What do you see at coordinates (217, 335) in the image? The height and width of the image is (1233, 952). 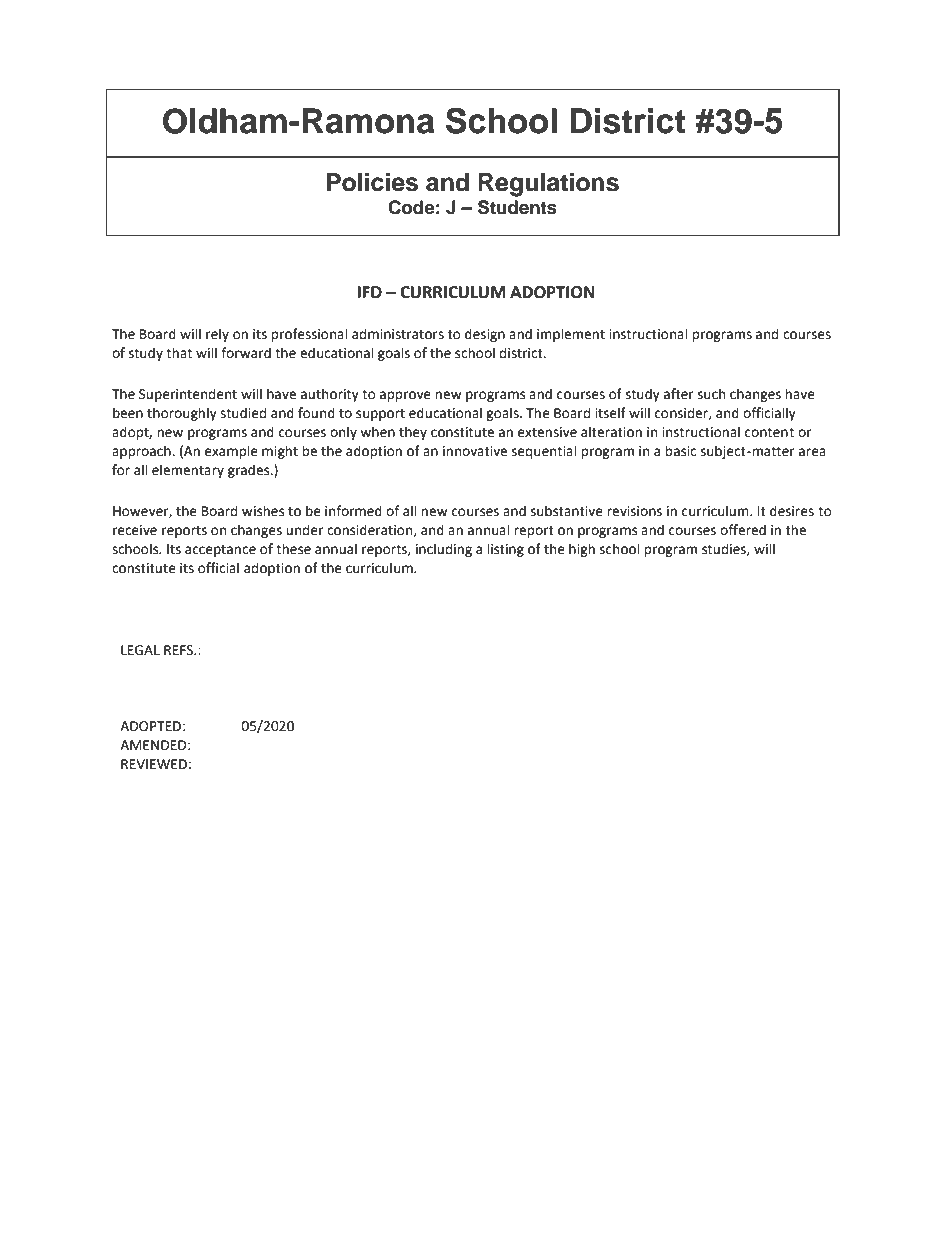 I see `rely` at bounding box center [217, 335].
